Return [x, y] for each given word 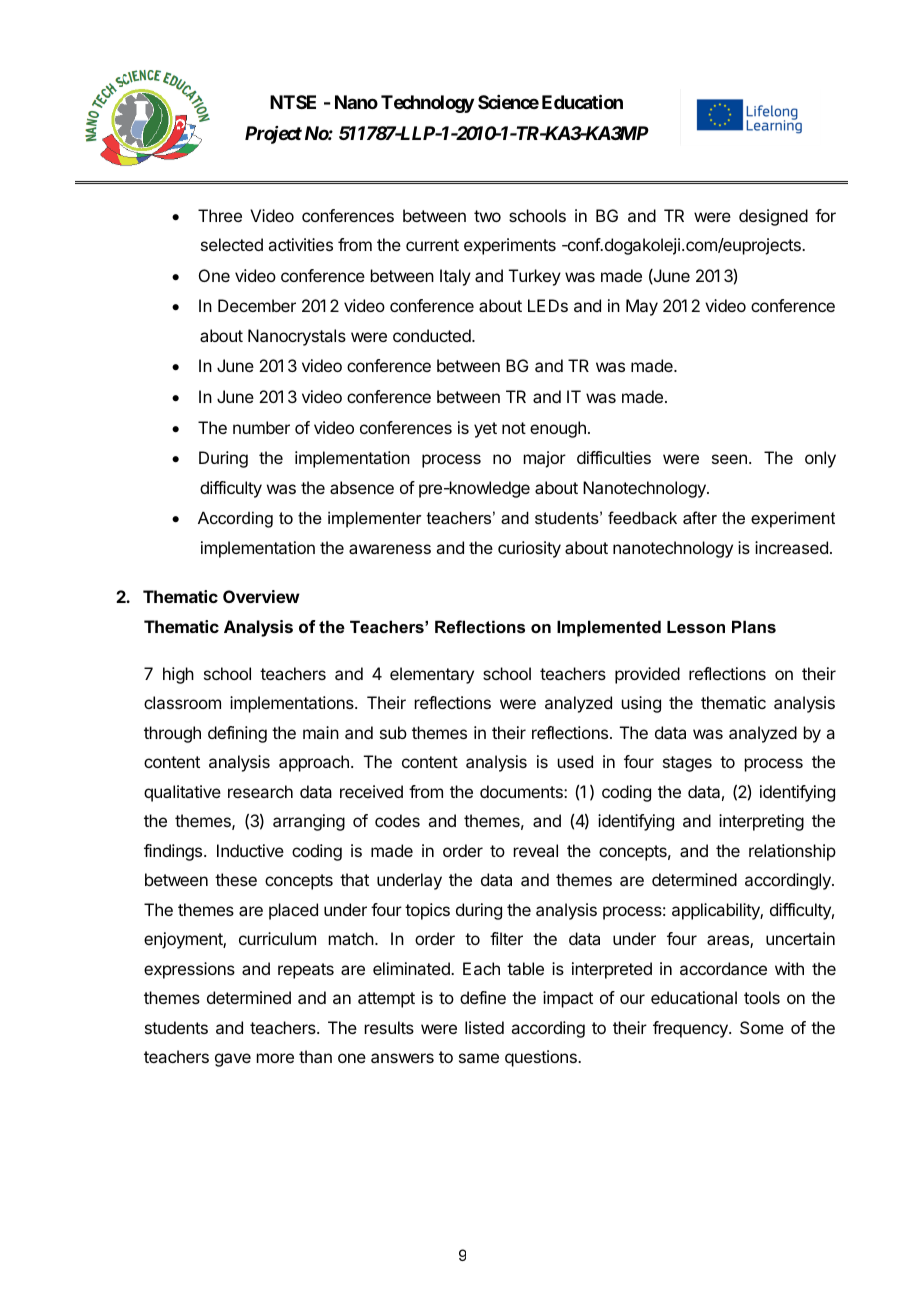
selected [232, 244]
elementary [432, 675]
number [261, 427]
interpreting [761, 822]
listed [484, 1027]
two [487, 216]
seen [729, 459]
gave [233, 1060]
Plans [754, 626]
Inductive [250, 850]
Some [762, 1027]
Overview [261, 596]
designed [773, 217]
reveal [536, 850]
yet [485, 430]
